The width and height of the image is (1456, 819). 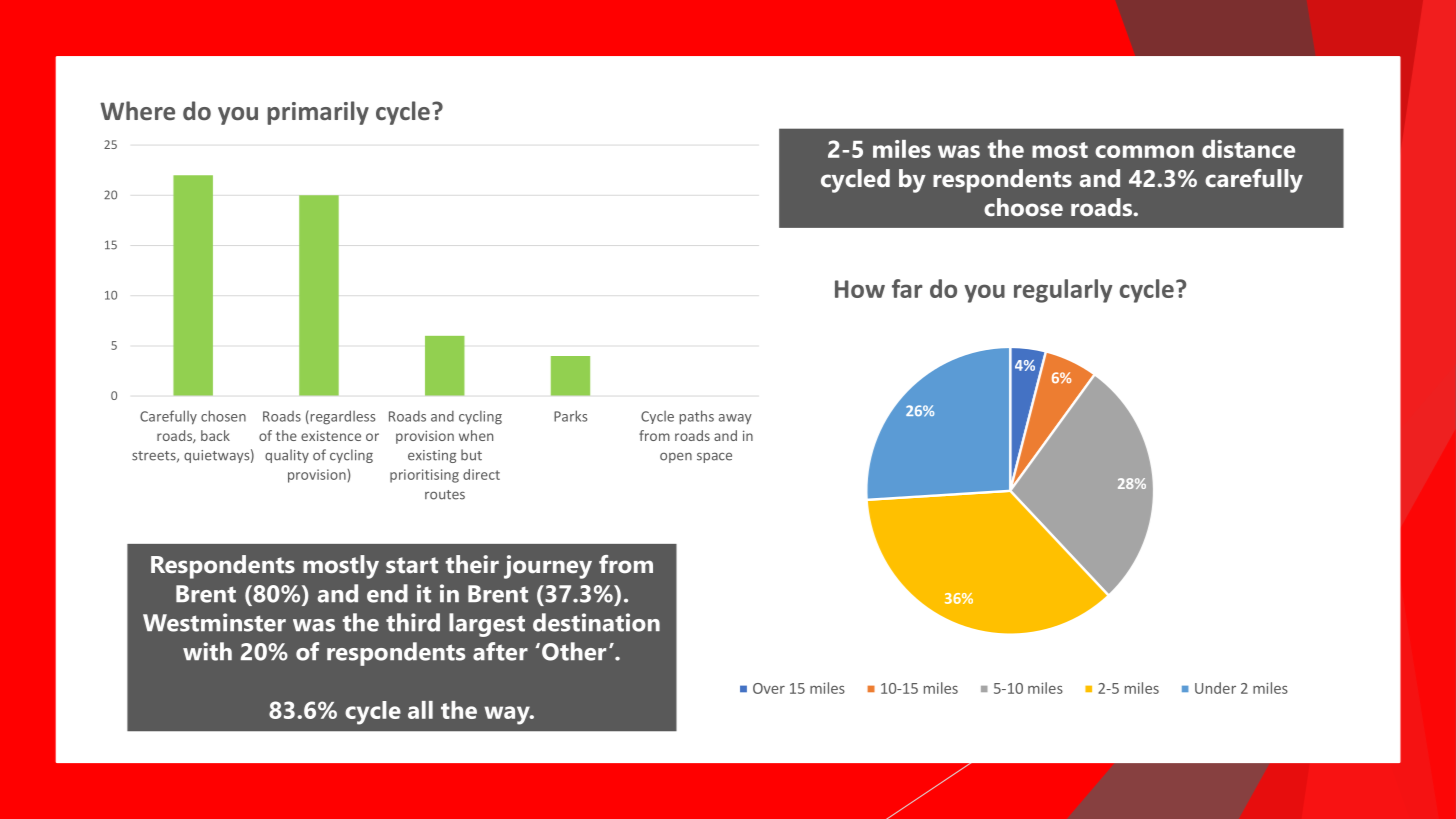 I want to click on journey, so click(x=548, y=567).
